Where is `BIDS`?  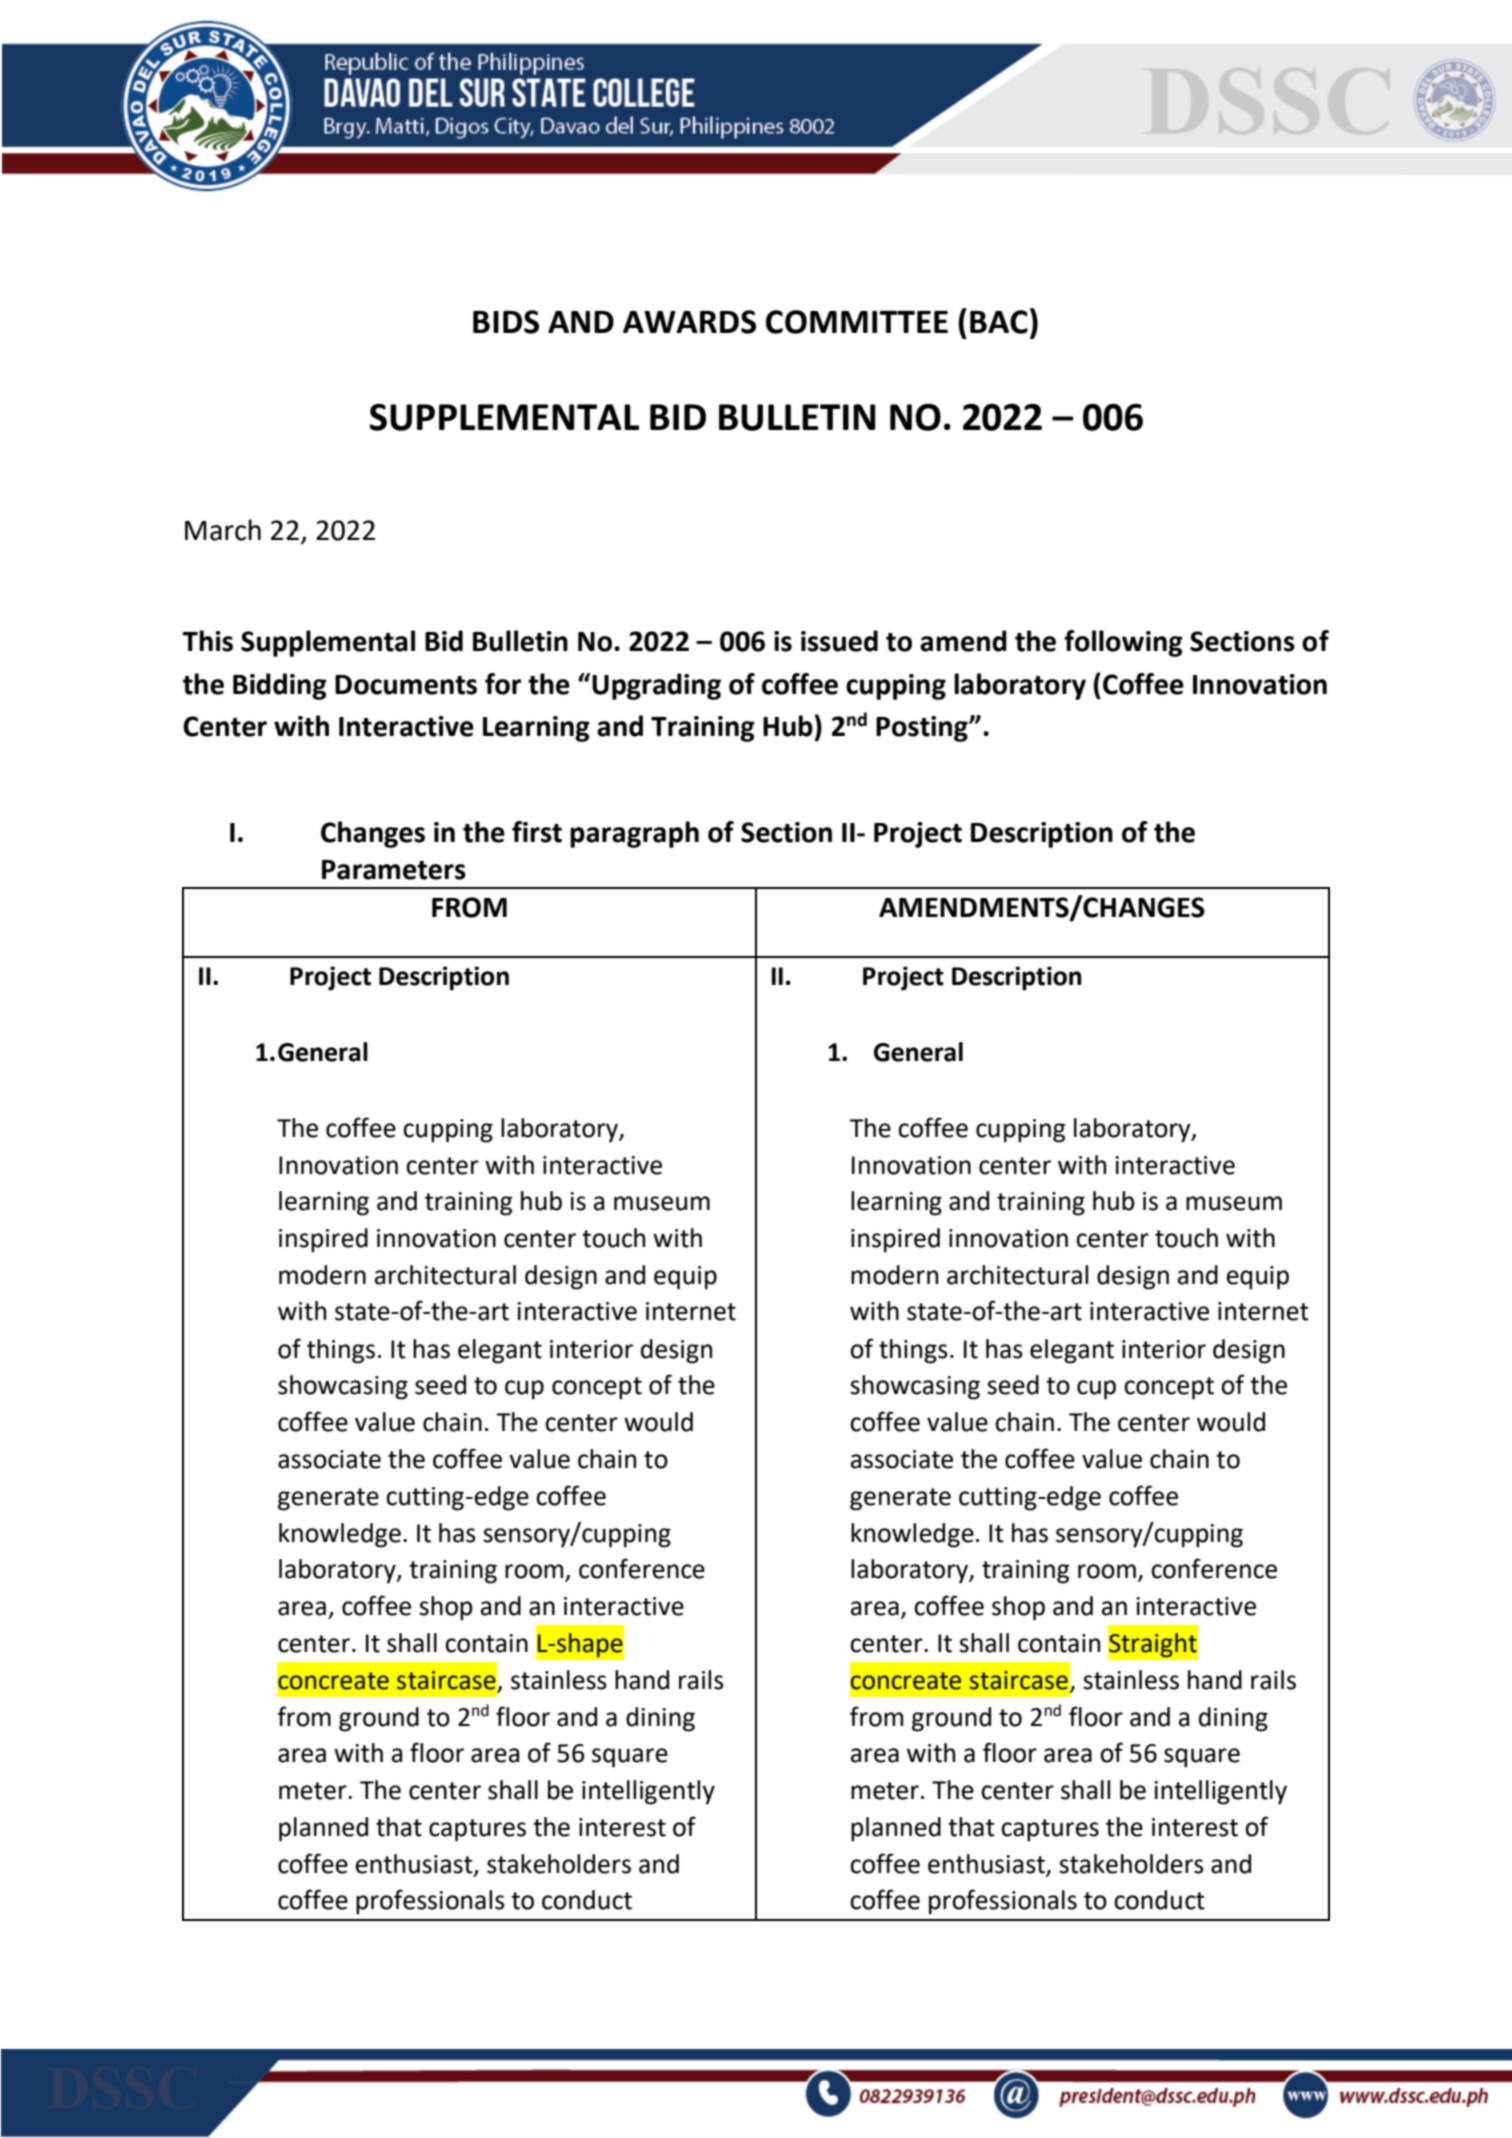
BIDS is located at coordinates (506, 322).
